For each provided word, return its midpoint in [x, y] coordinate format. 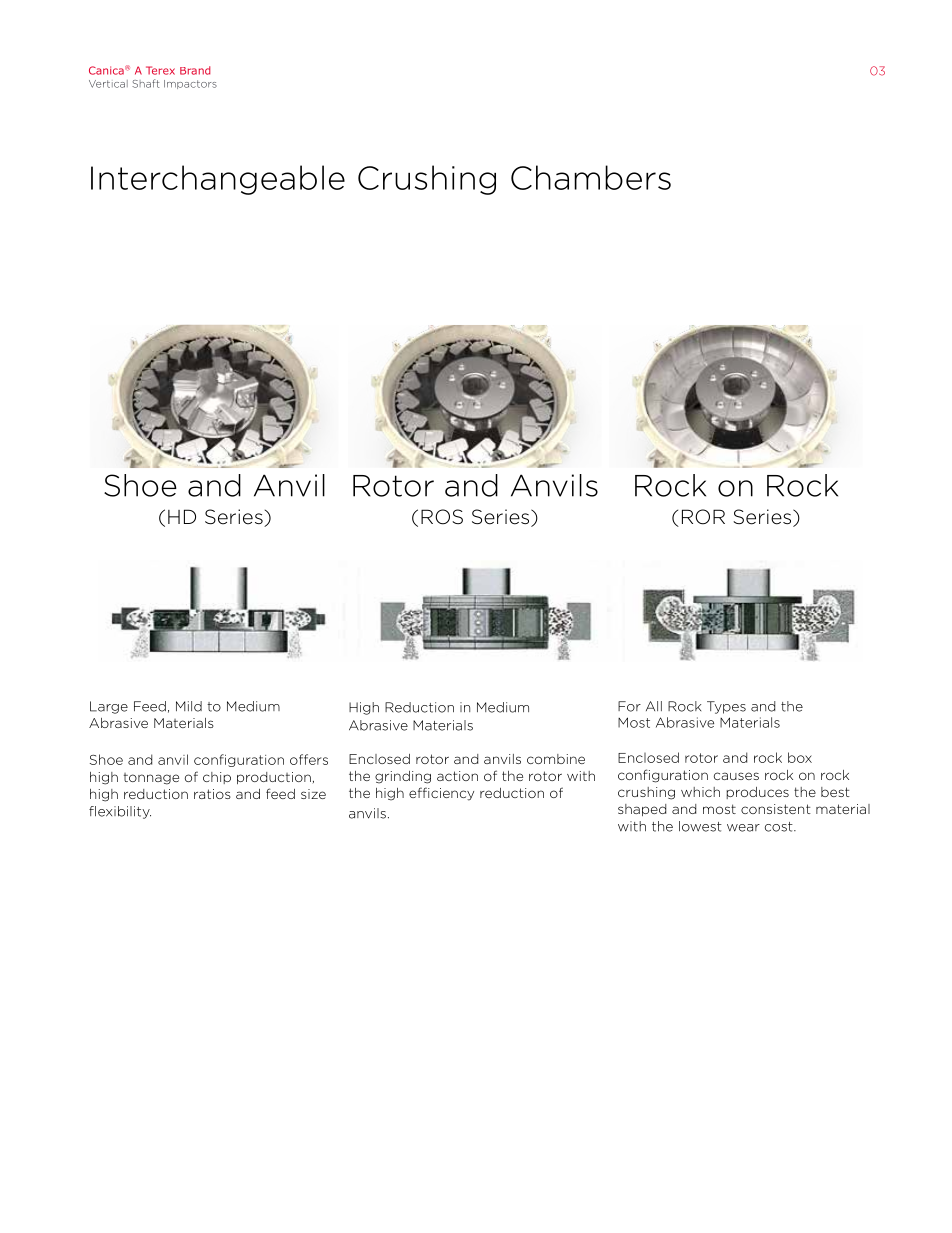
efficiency [441, 794]
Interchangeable [218, 180]
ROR [703, 517]
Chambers [591, 177]
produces [757, 793]
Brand [195, 70]
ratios [212, 794]
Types [726, 707]
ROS [442, 517]
